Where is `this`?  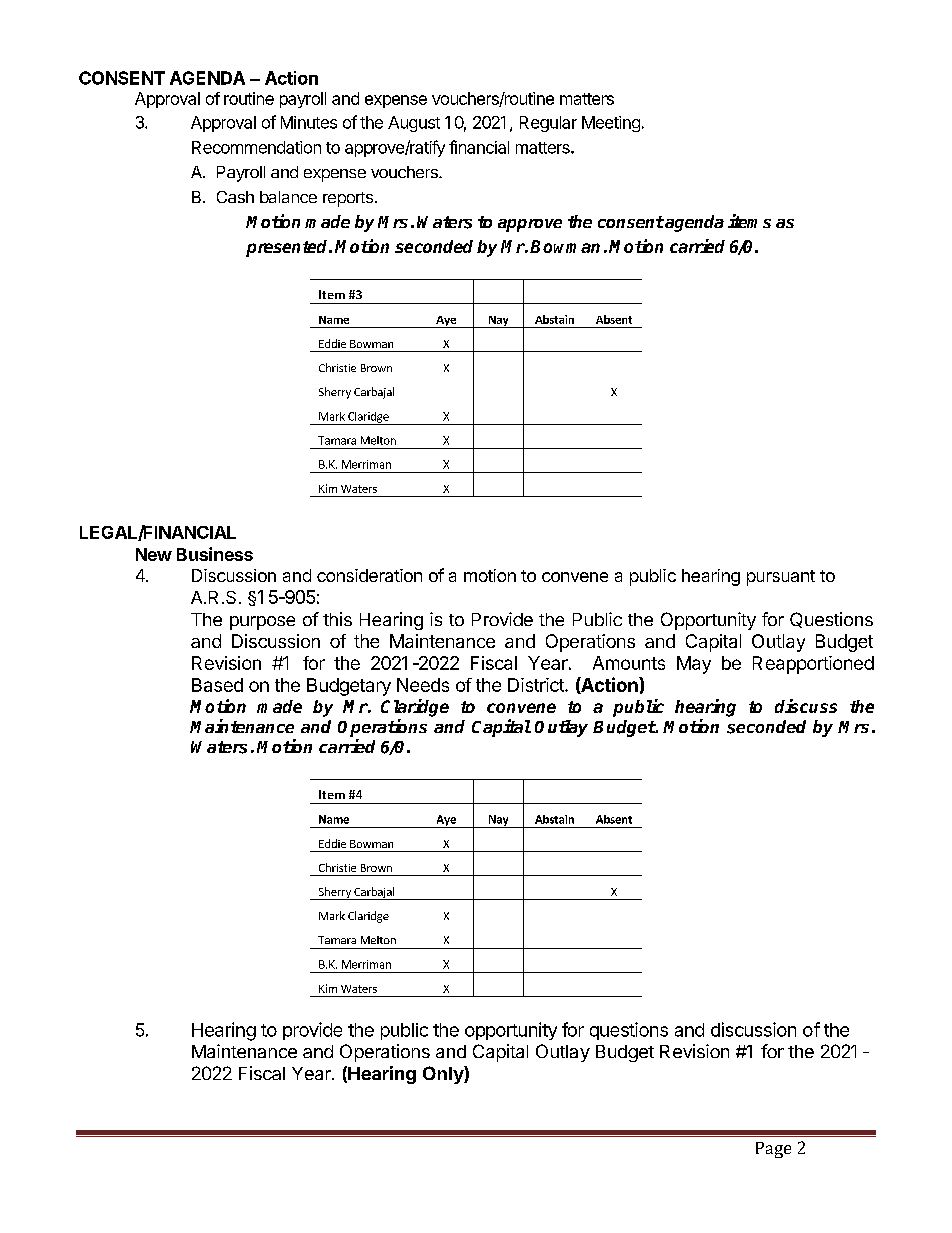 this is located at coordinates (337, 619).
